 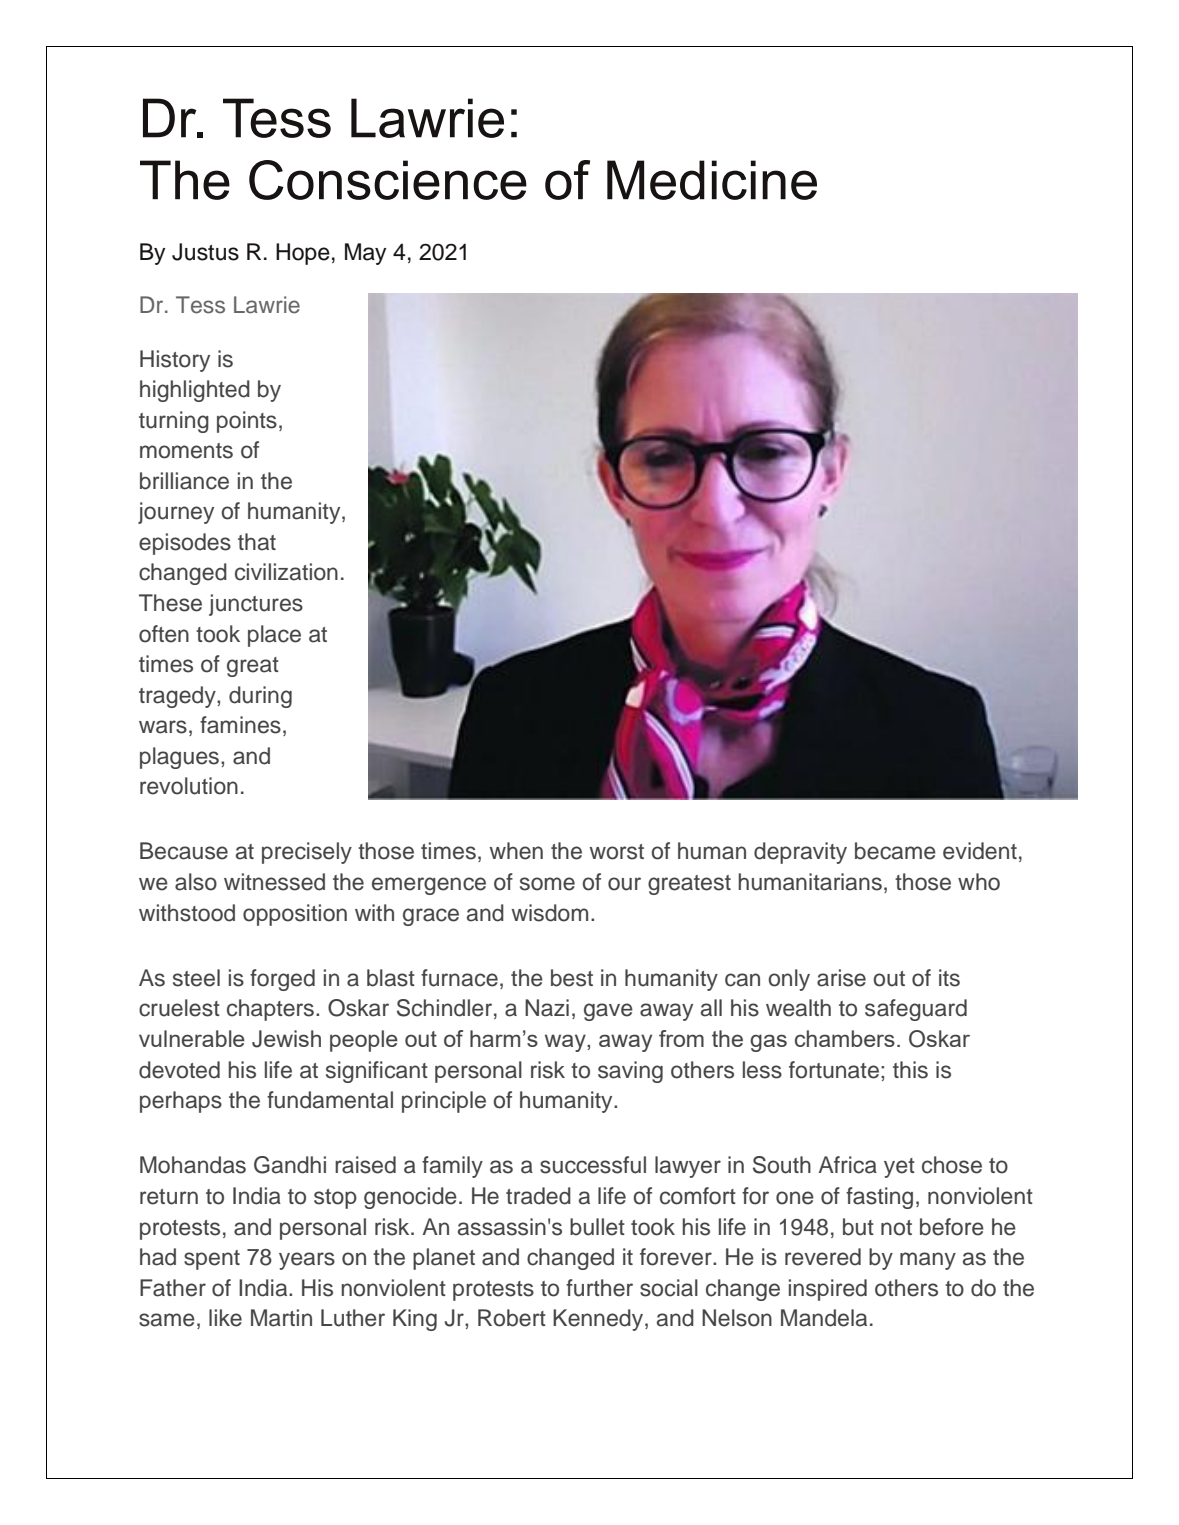 What do you see at coordinates (712, 180) in the screenshot?
I see `Medicine` at bounding box center [712, 180].
